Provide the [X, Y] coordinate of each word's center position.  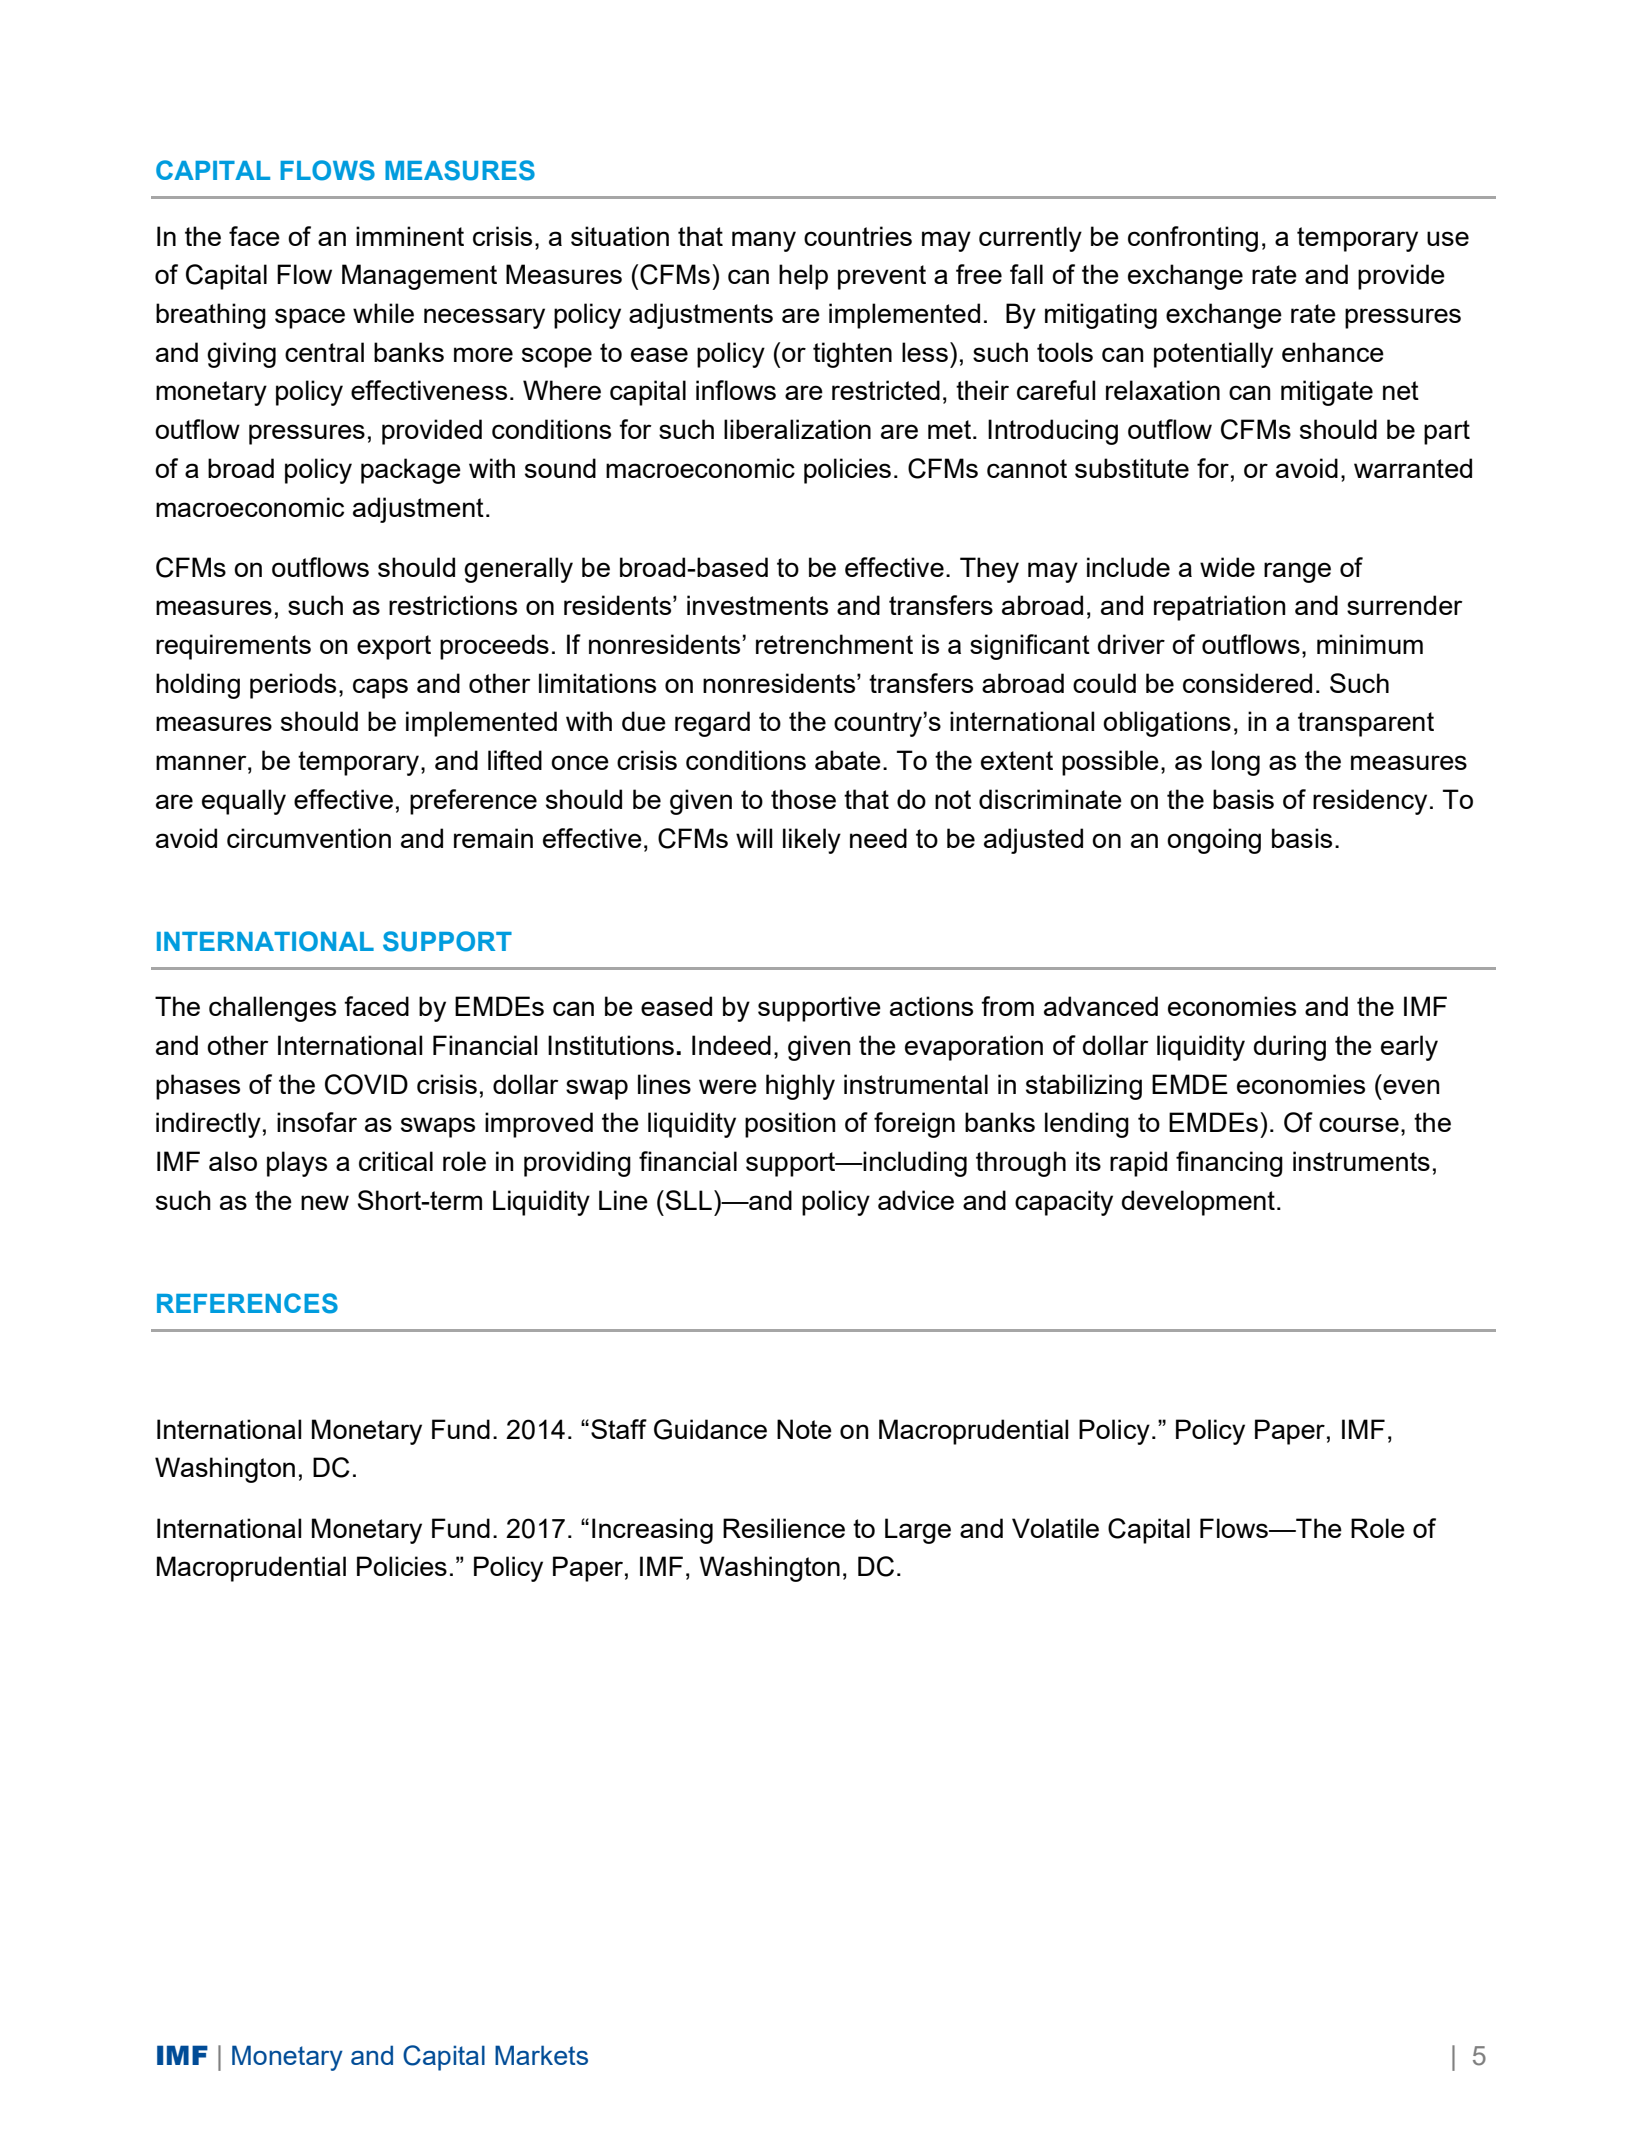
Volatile [1055, 1528]
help [803, 277]
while [383, 313]
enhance [1333, 352]
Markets [541, 2055]
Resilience [784, 1528]
